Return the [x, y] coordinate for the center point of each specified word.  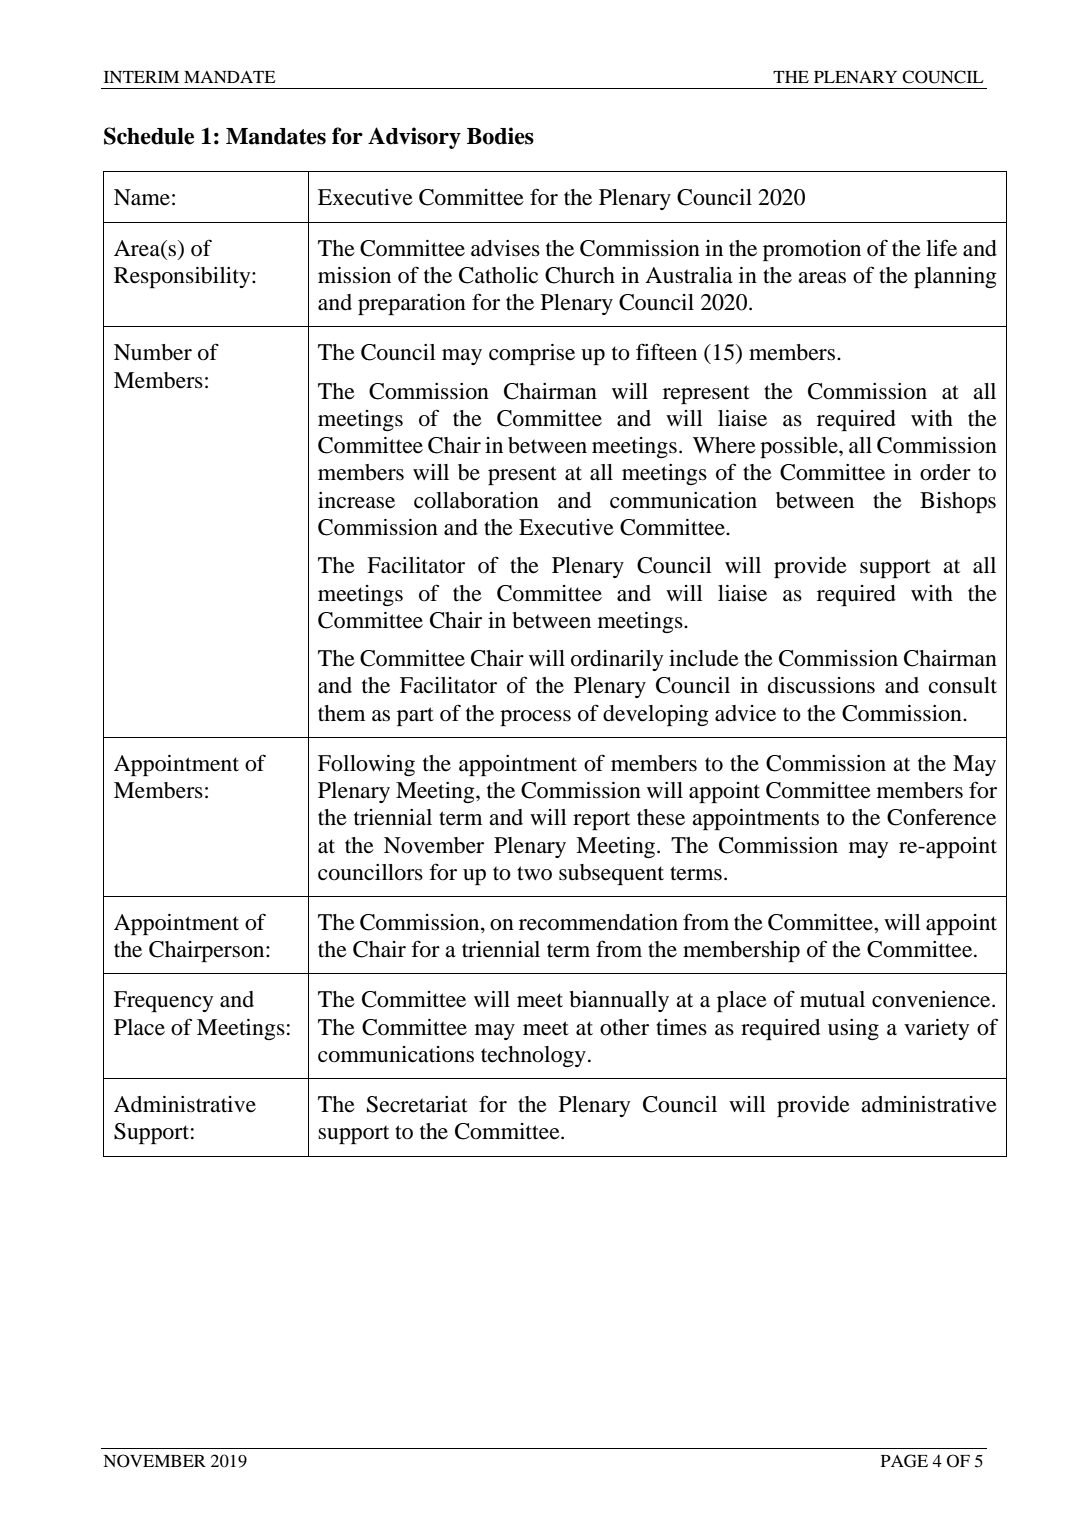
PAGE [904, 1461]
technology [533, 1056]
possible [800, 447]
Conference [941, 817]
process [535, 718]
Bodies [500, 136]
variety [936, 1029]
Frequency [163, 1001]
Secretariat [417, 1104]
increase [356, 500]
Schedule [149, 136]
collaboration [476, 500]
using [853, 1029]
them [341, 713]
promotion [812, 250]
